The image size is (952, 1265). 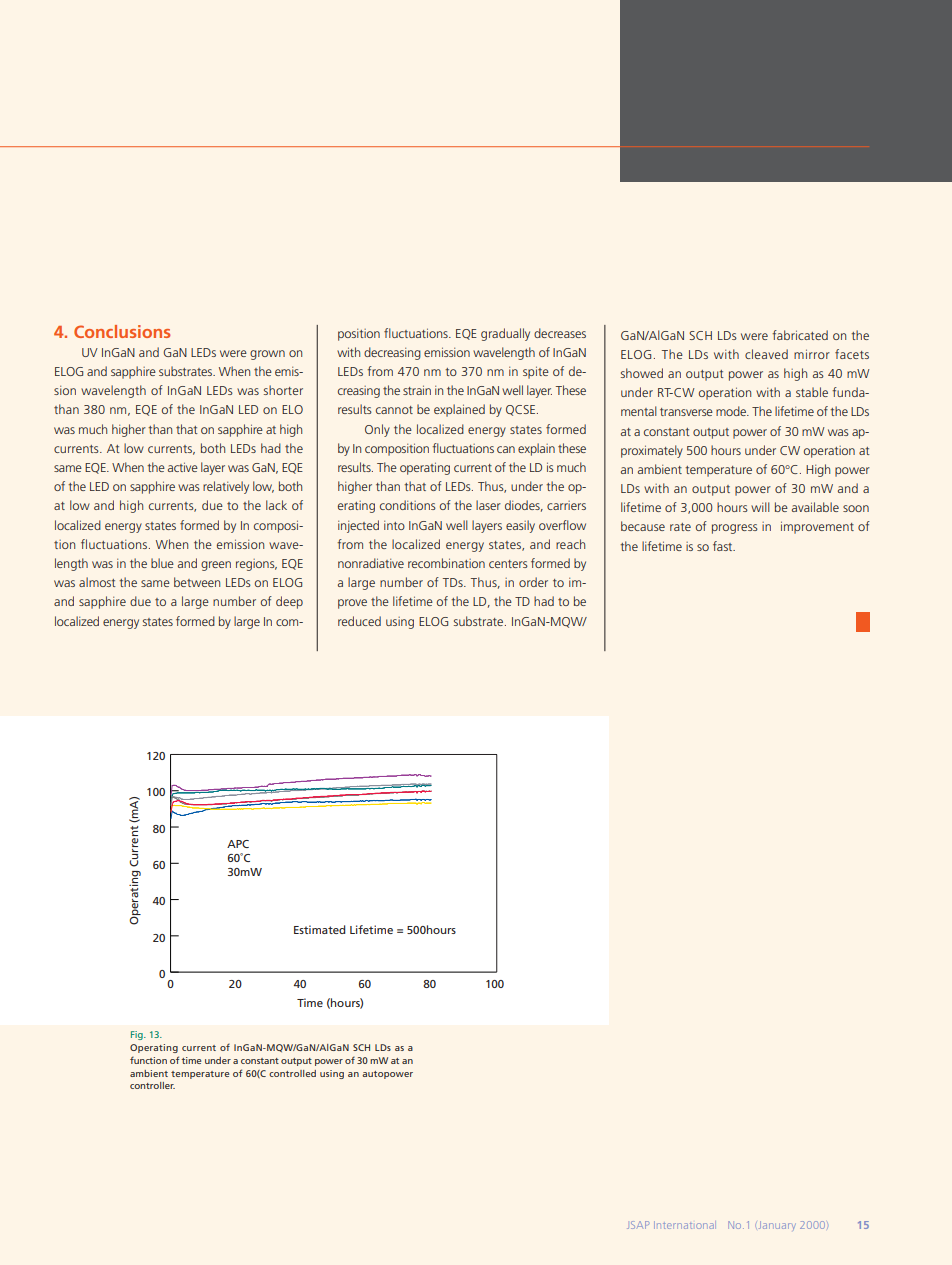 I want to click on controlled, so click(x=292, y=1073).
